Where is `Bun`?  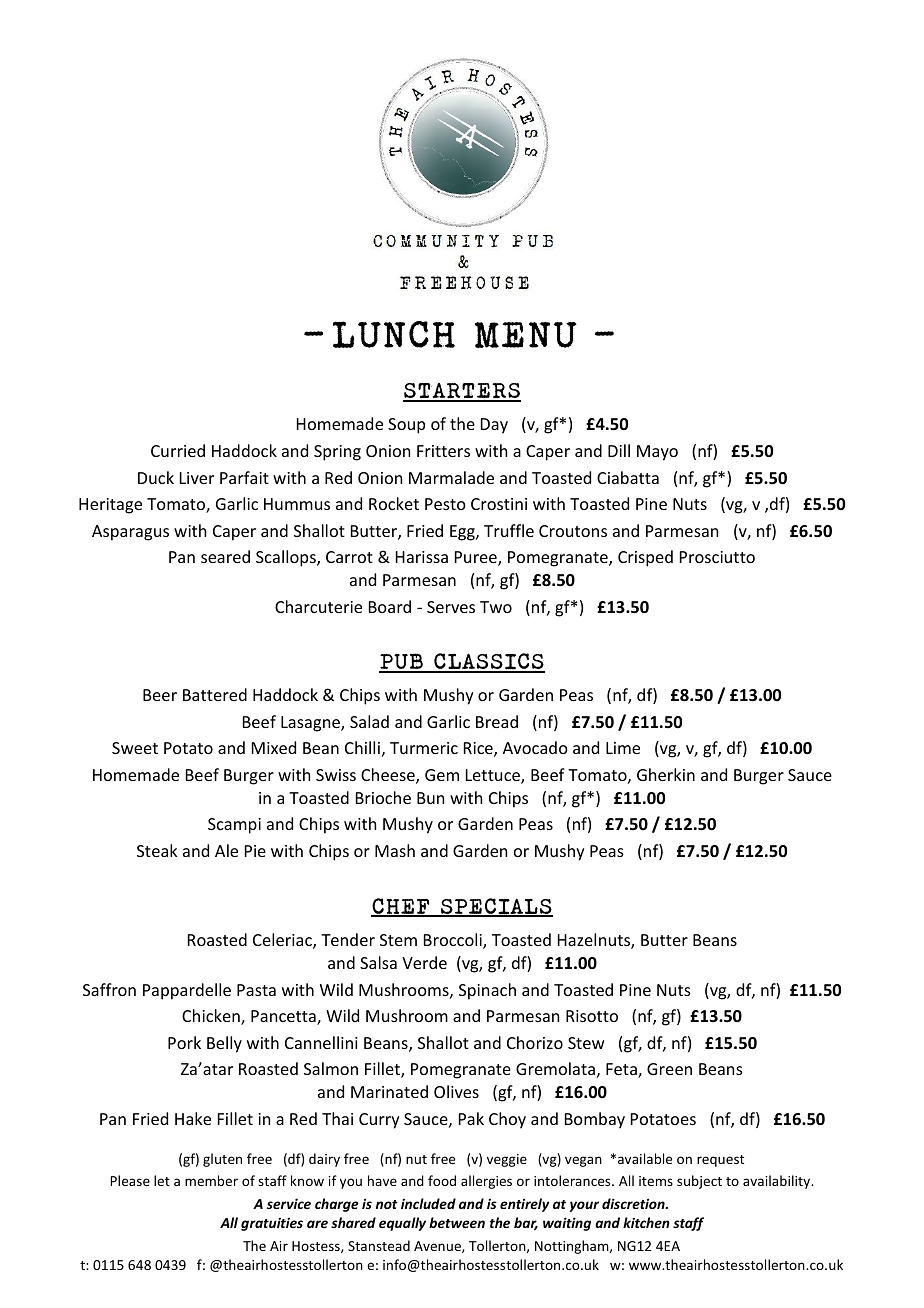
Bun is located at coordinates (430, 798).
